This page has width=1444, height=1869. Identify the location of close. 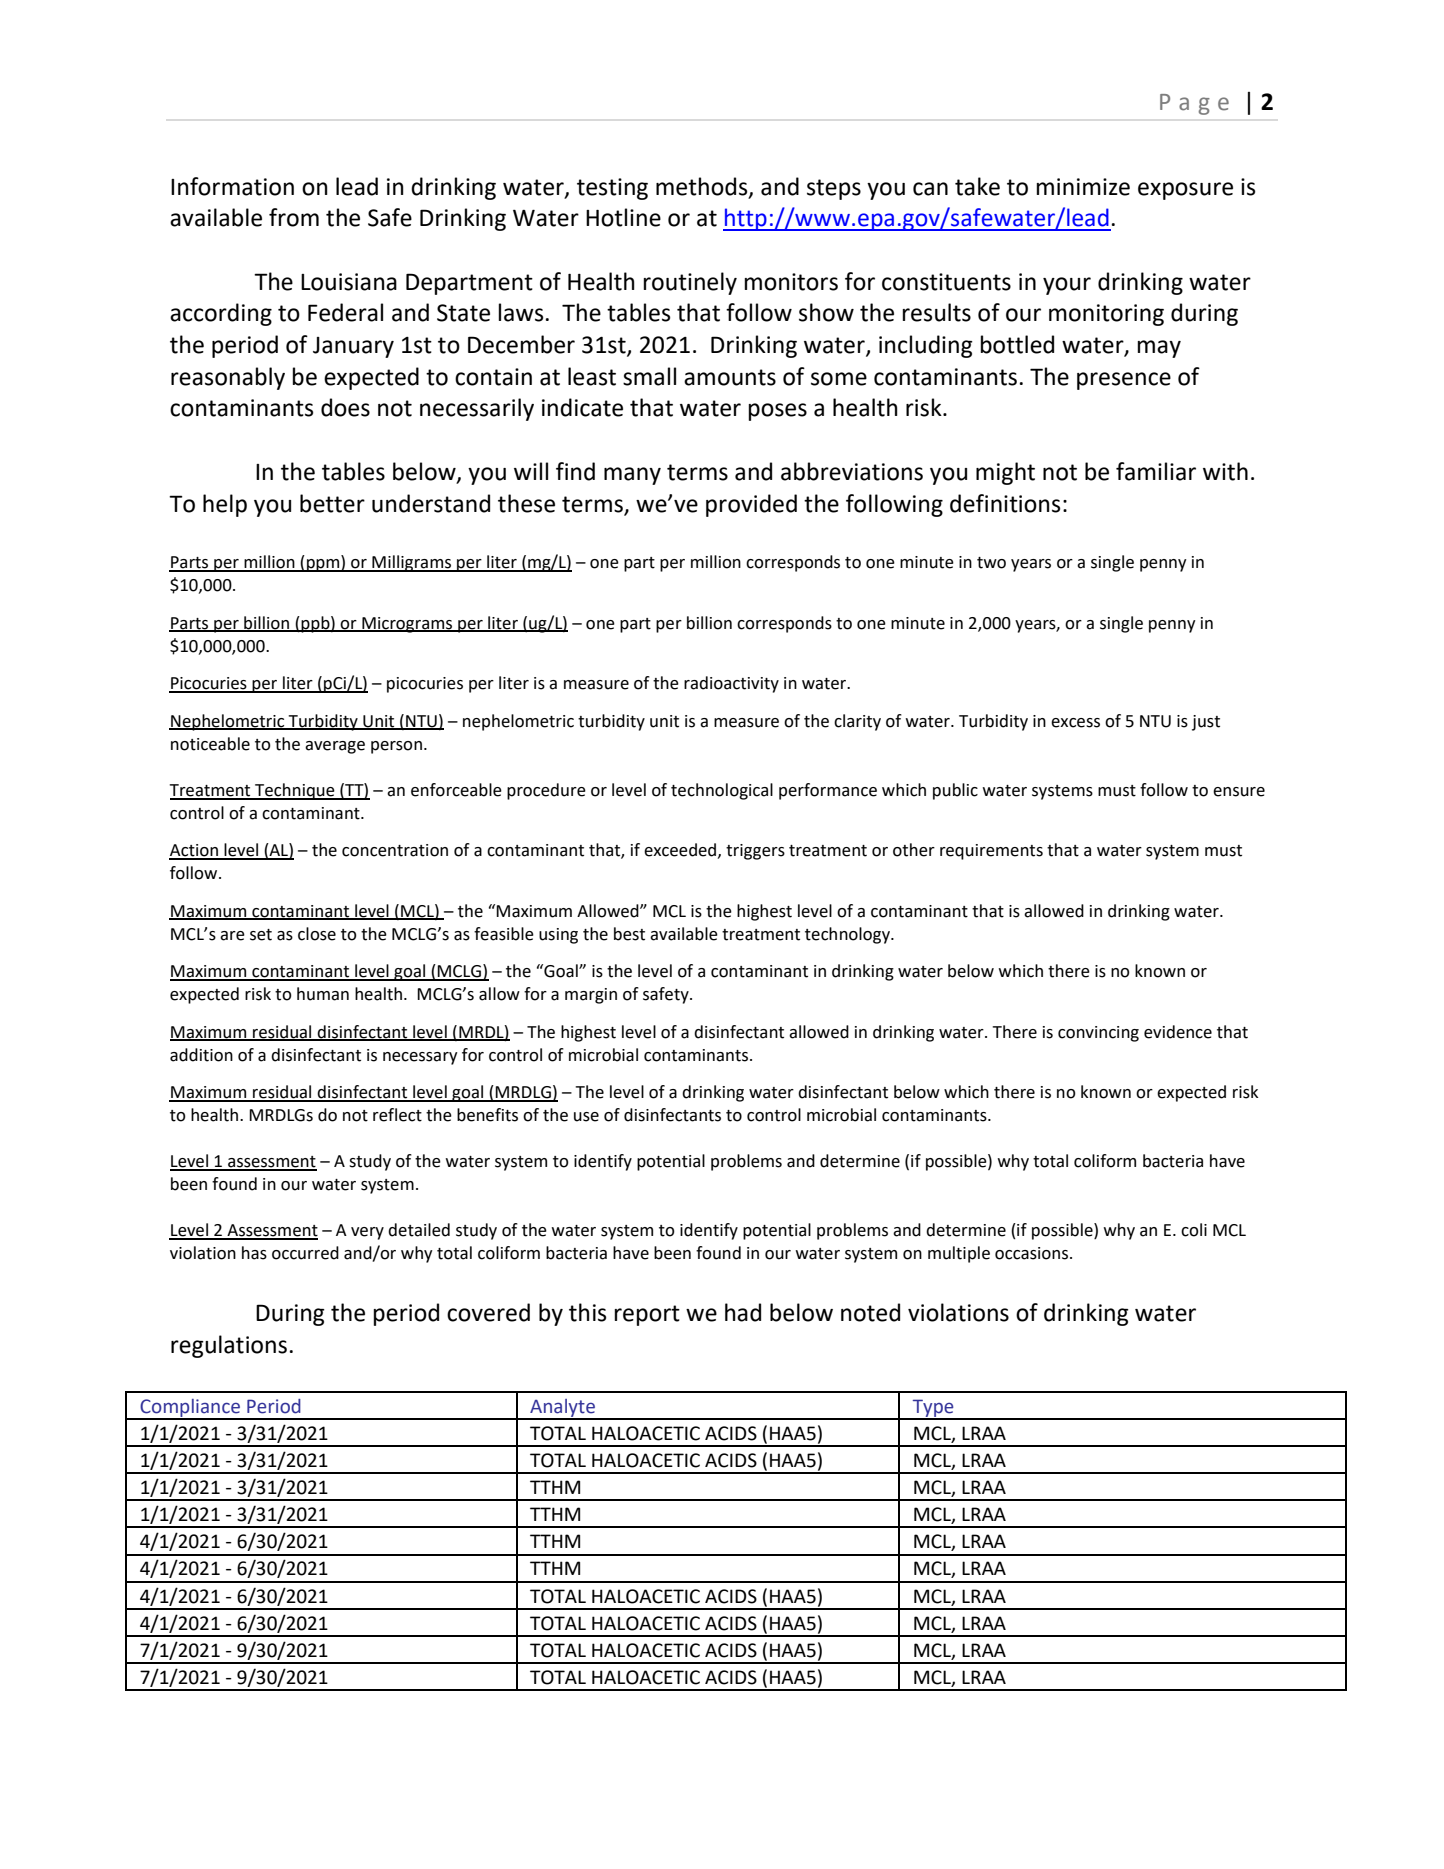
(317, 934).
